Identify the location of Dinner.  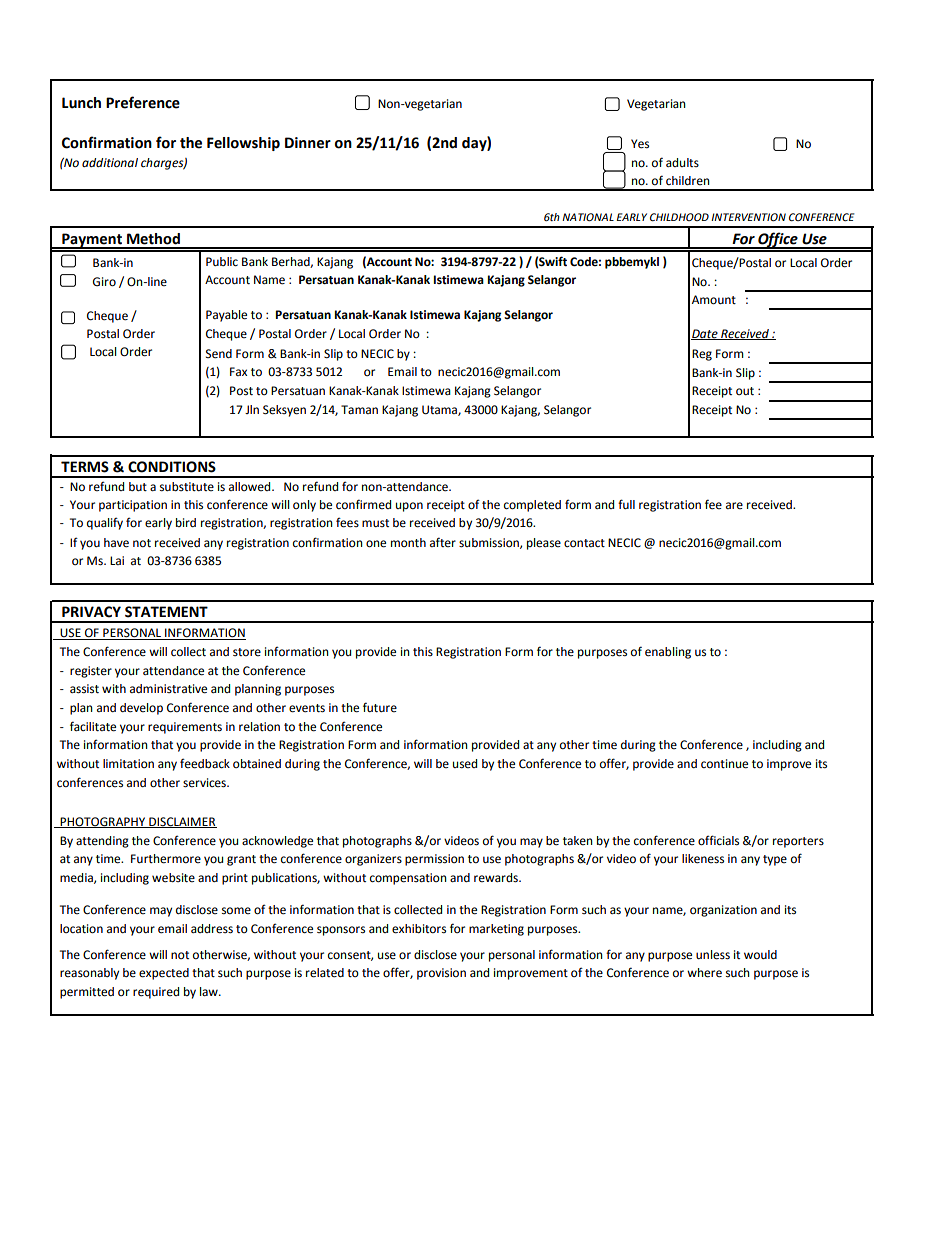
(308, 143).
